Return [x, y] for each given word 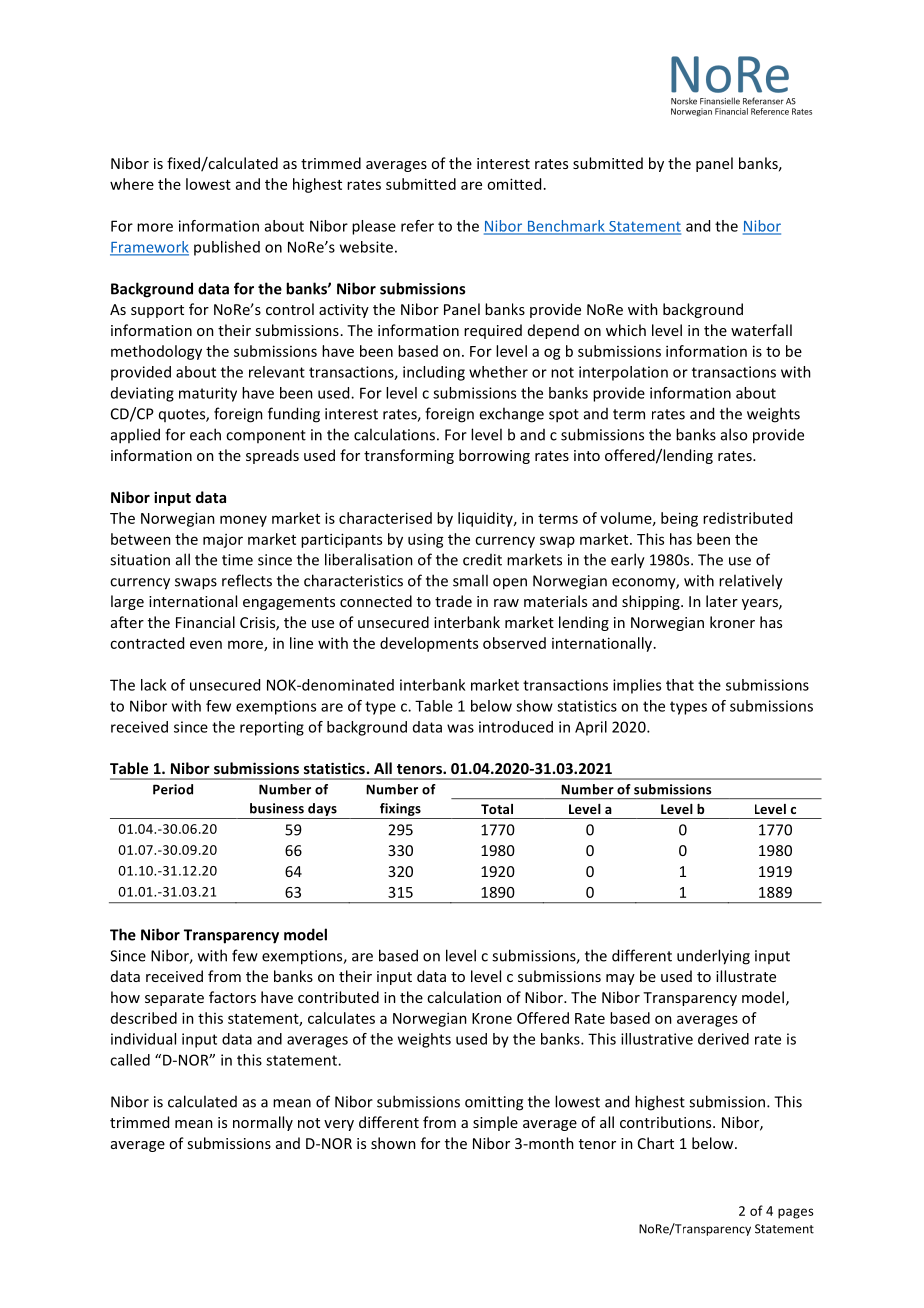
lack [153, 685]
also [734, 434]
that [680, 685]
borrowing [494, 456]
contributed [338, 997]
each [205, 434]
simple [495, 1123]
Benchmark [566, 227]
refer [417, 226]
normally [263, 1123]
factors [232, 997]
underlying [713, 957]
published [227, 248]
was [460, 728]
